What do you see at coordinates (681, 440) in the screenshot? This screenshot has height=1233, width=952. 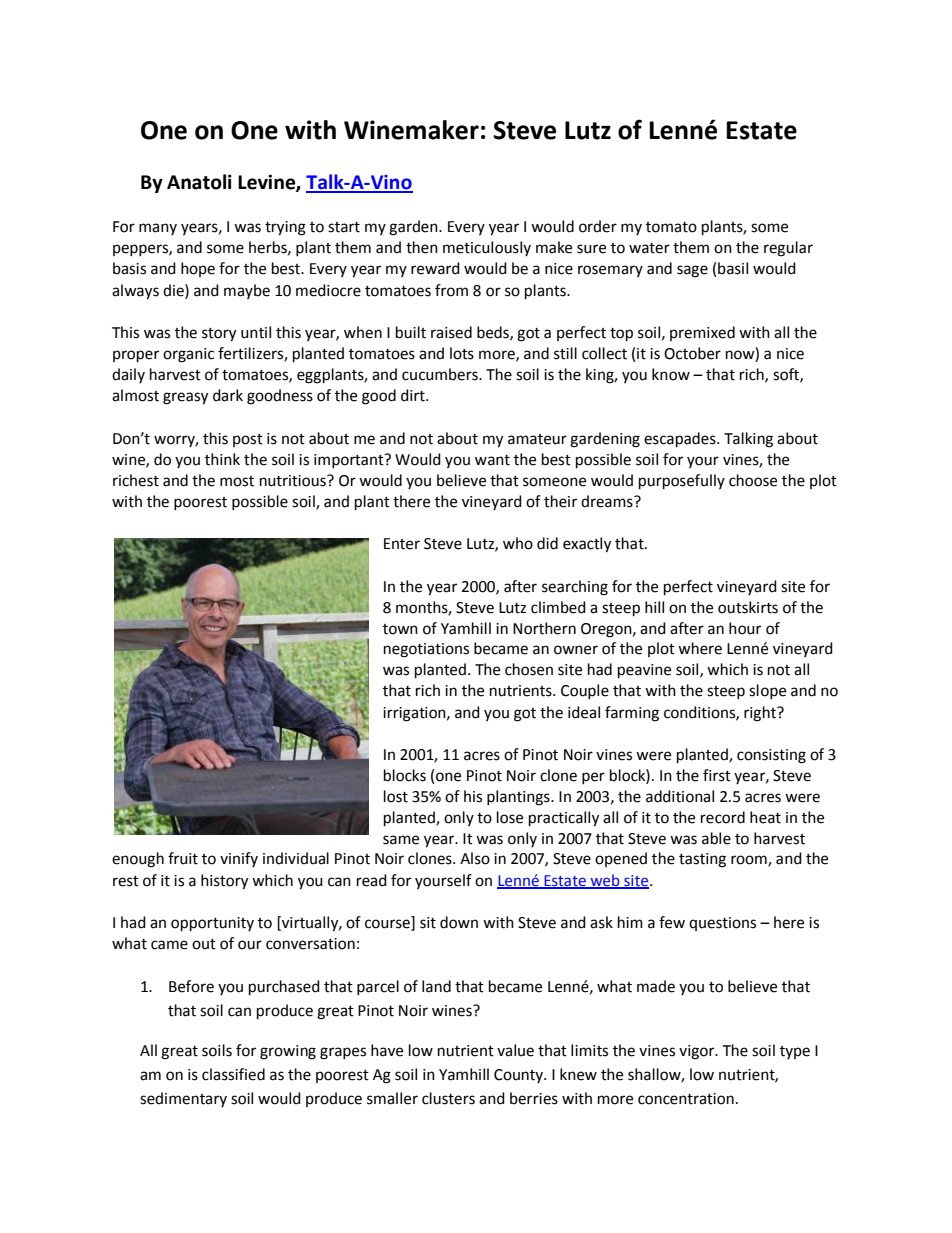 I see `escapades` at bounding box center [681, 440].
